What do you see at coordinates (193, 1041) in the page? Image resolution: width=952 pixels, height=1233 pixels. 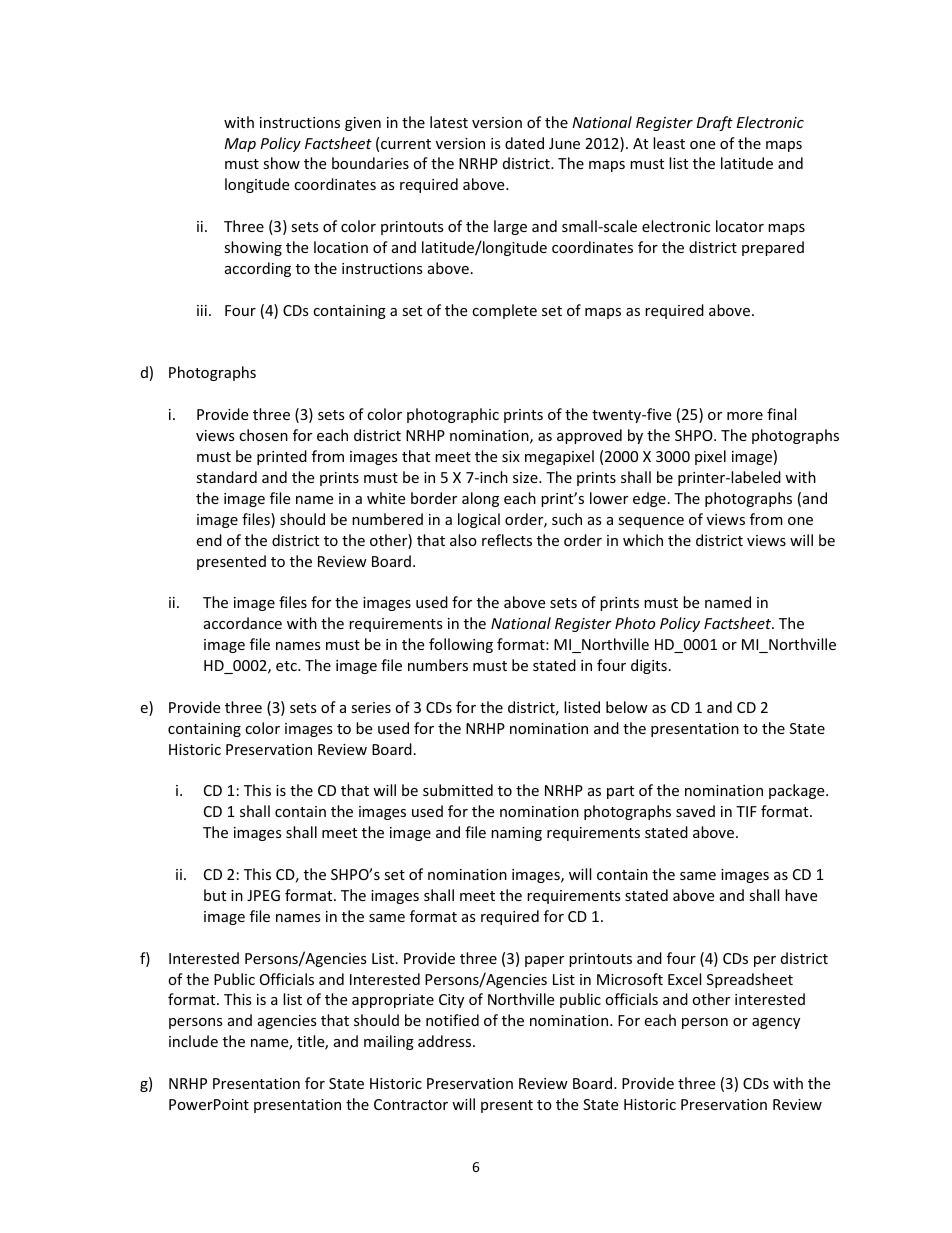 I see `include` at bounding box center [193, 1041].
